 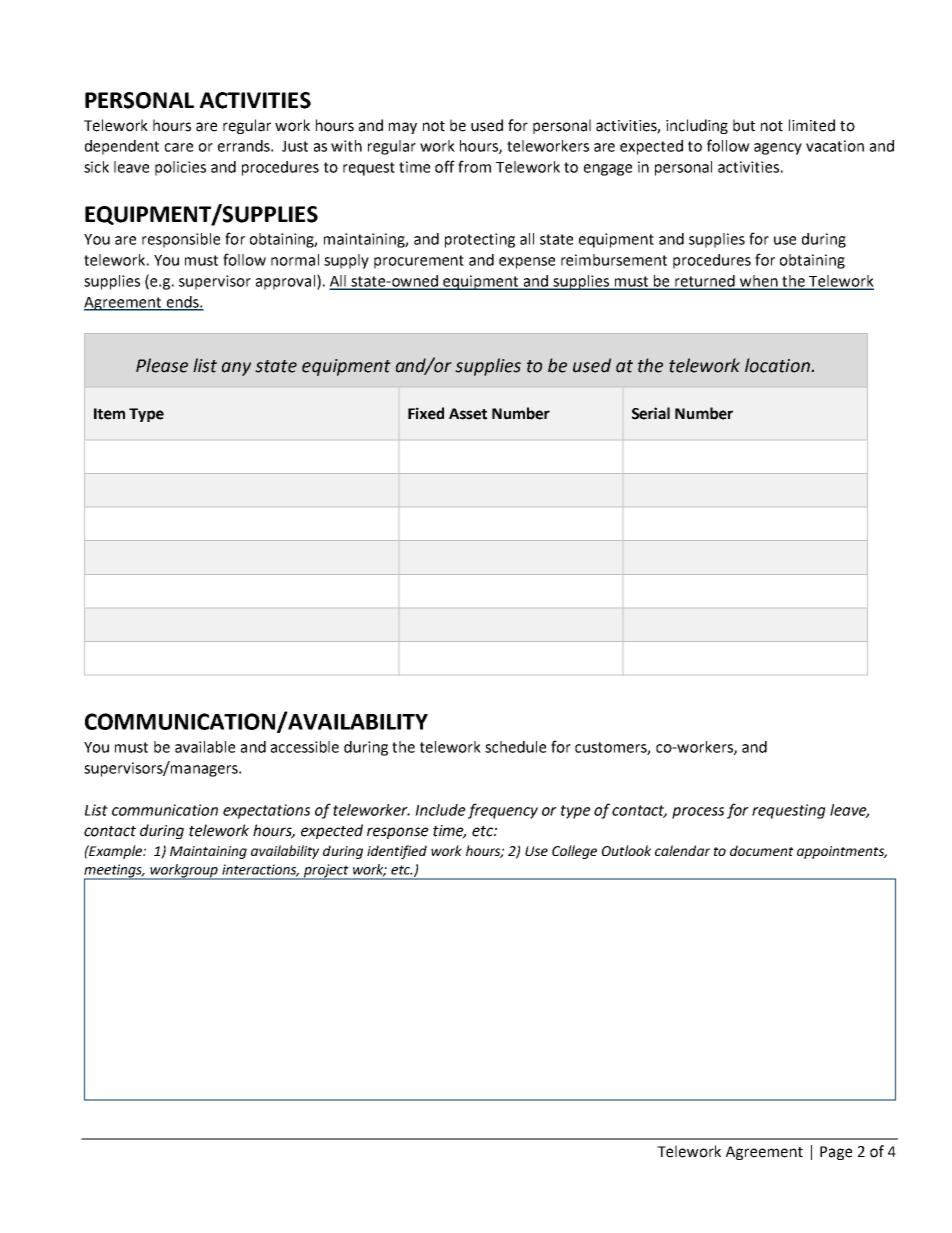 What do you see at coordinates (515, 747) in the page?
I see `schedule` at bounding box center [515, 747].
